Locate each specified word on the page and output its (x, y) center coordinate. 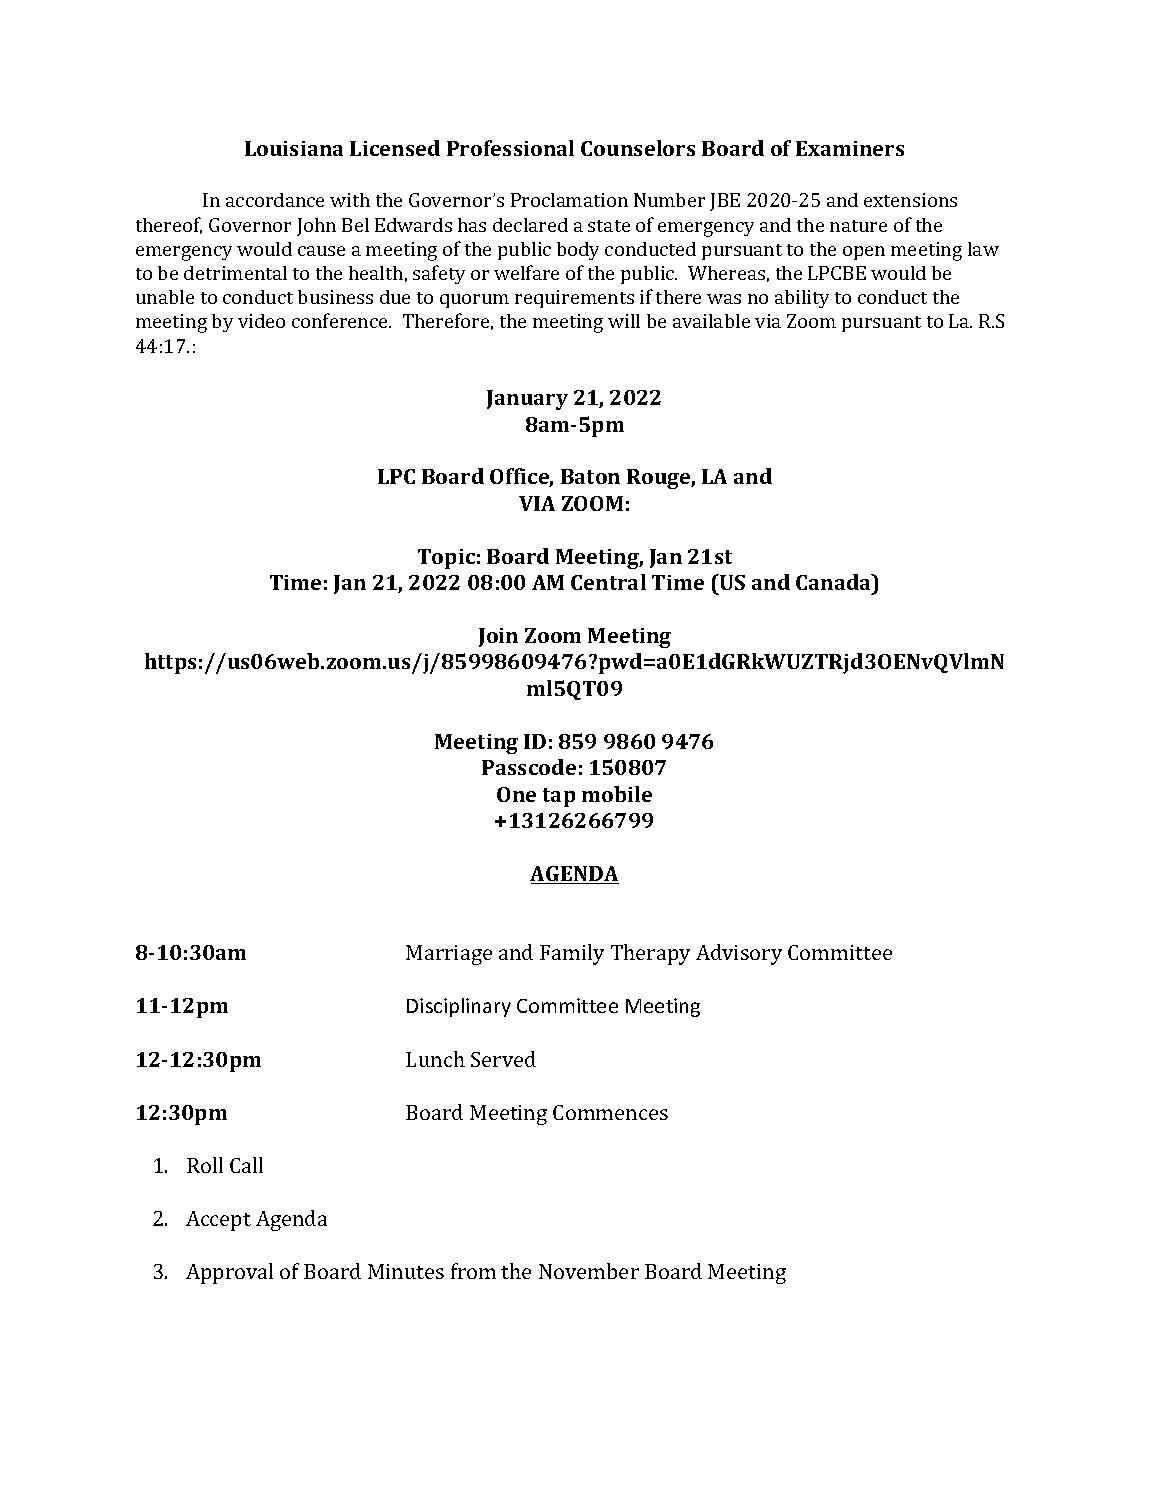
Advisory (739, 954)
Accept (218, 1221)
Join (498, 637)
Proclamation (569, 200)
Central (608, 582)
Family (572, 954)
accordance (275, 200)
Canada (835, 582)
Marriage (449, 955)
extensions (910, 200)
